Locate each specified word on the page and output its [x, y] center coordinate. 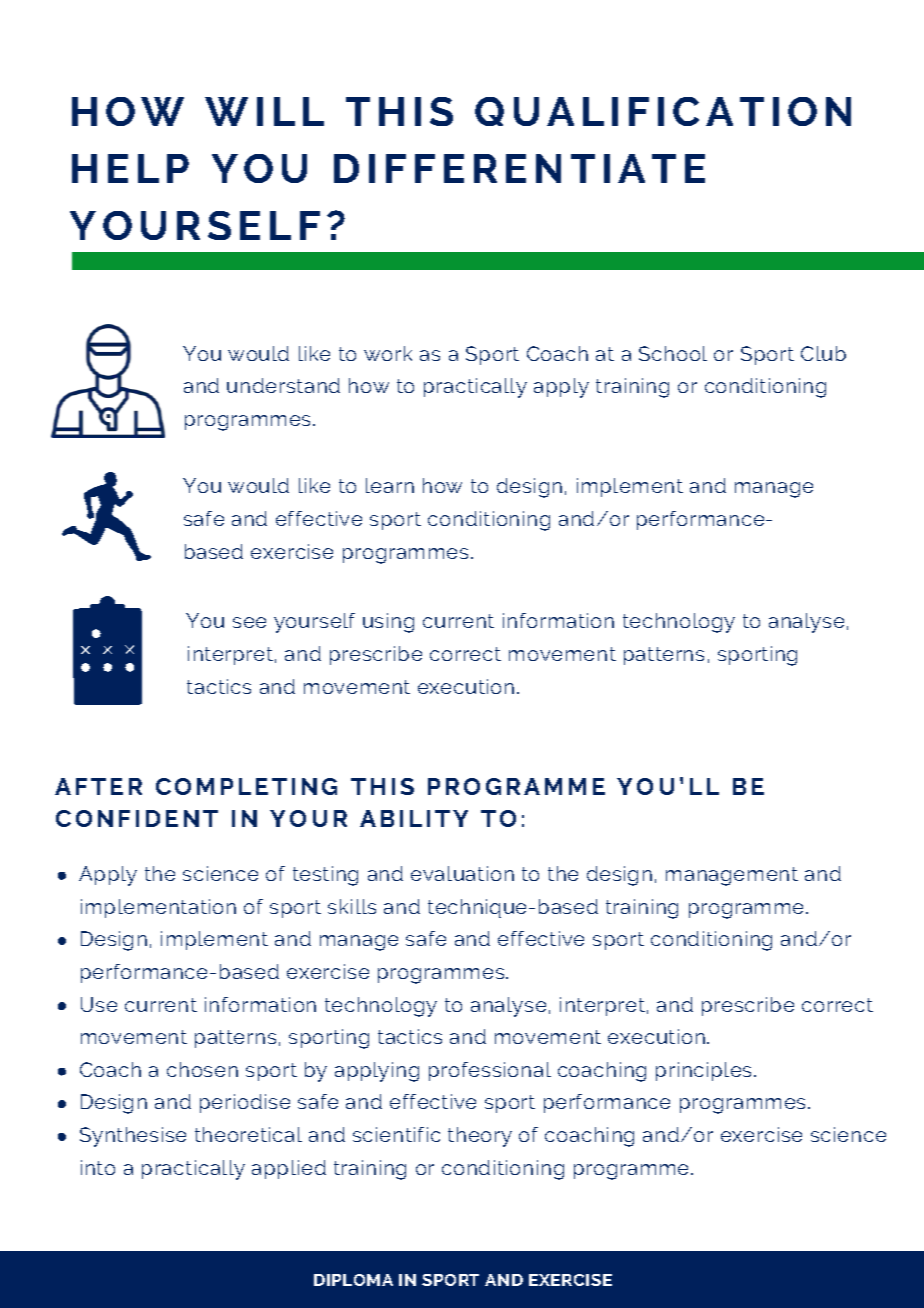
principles [705, 1071]
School [673, 353]
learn [390, 485]
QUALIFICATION [663, 111]
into [98, 1167]
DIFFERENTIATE [519, 168]
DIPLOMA [353, 1280]
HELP [130, 168]
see [249, 622]
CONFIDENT [137, 818]
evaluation [462, 873]
